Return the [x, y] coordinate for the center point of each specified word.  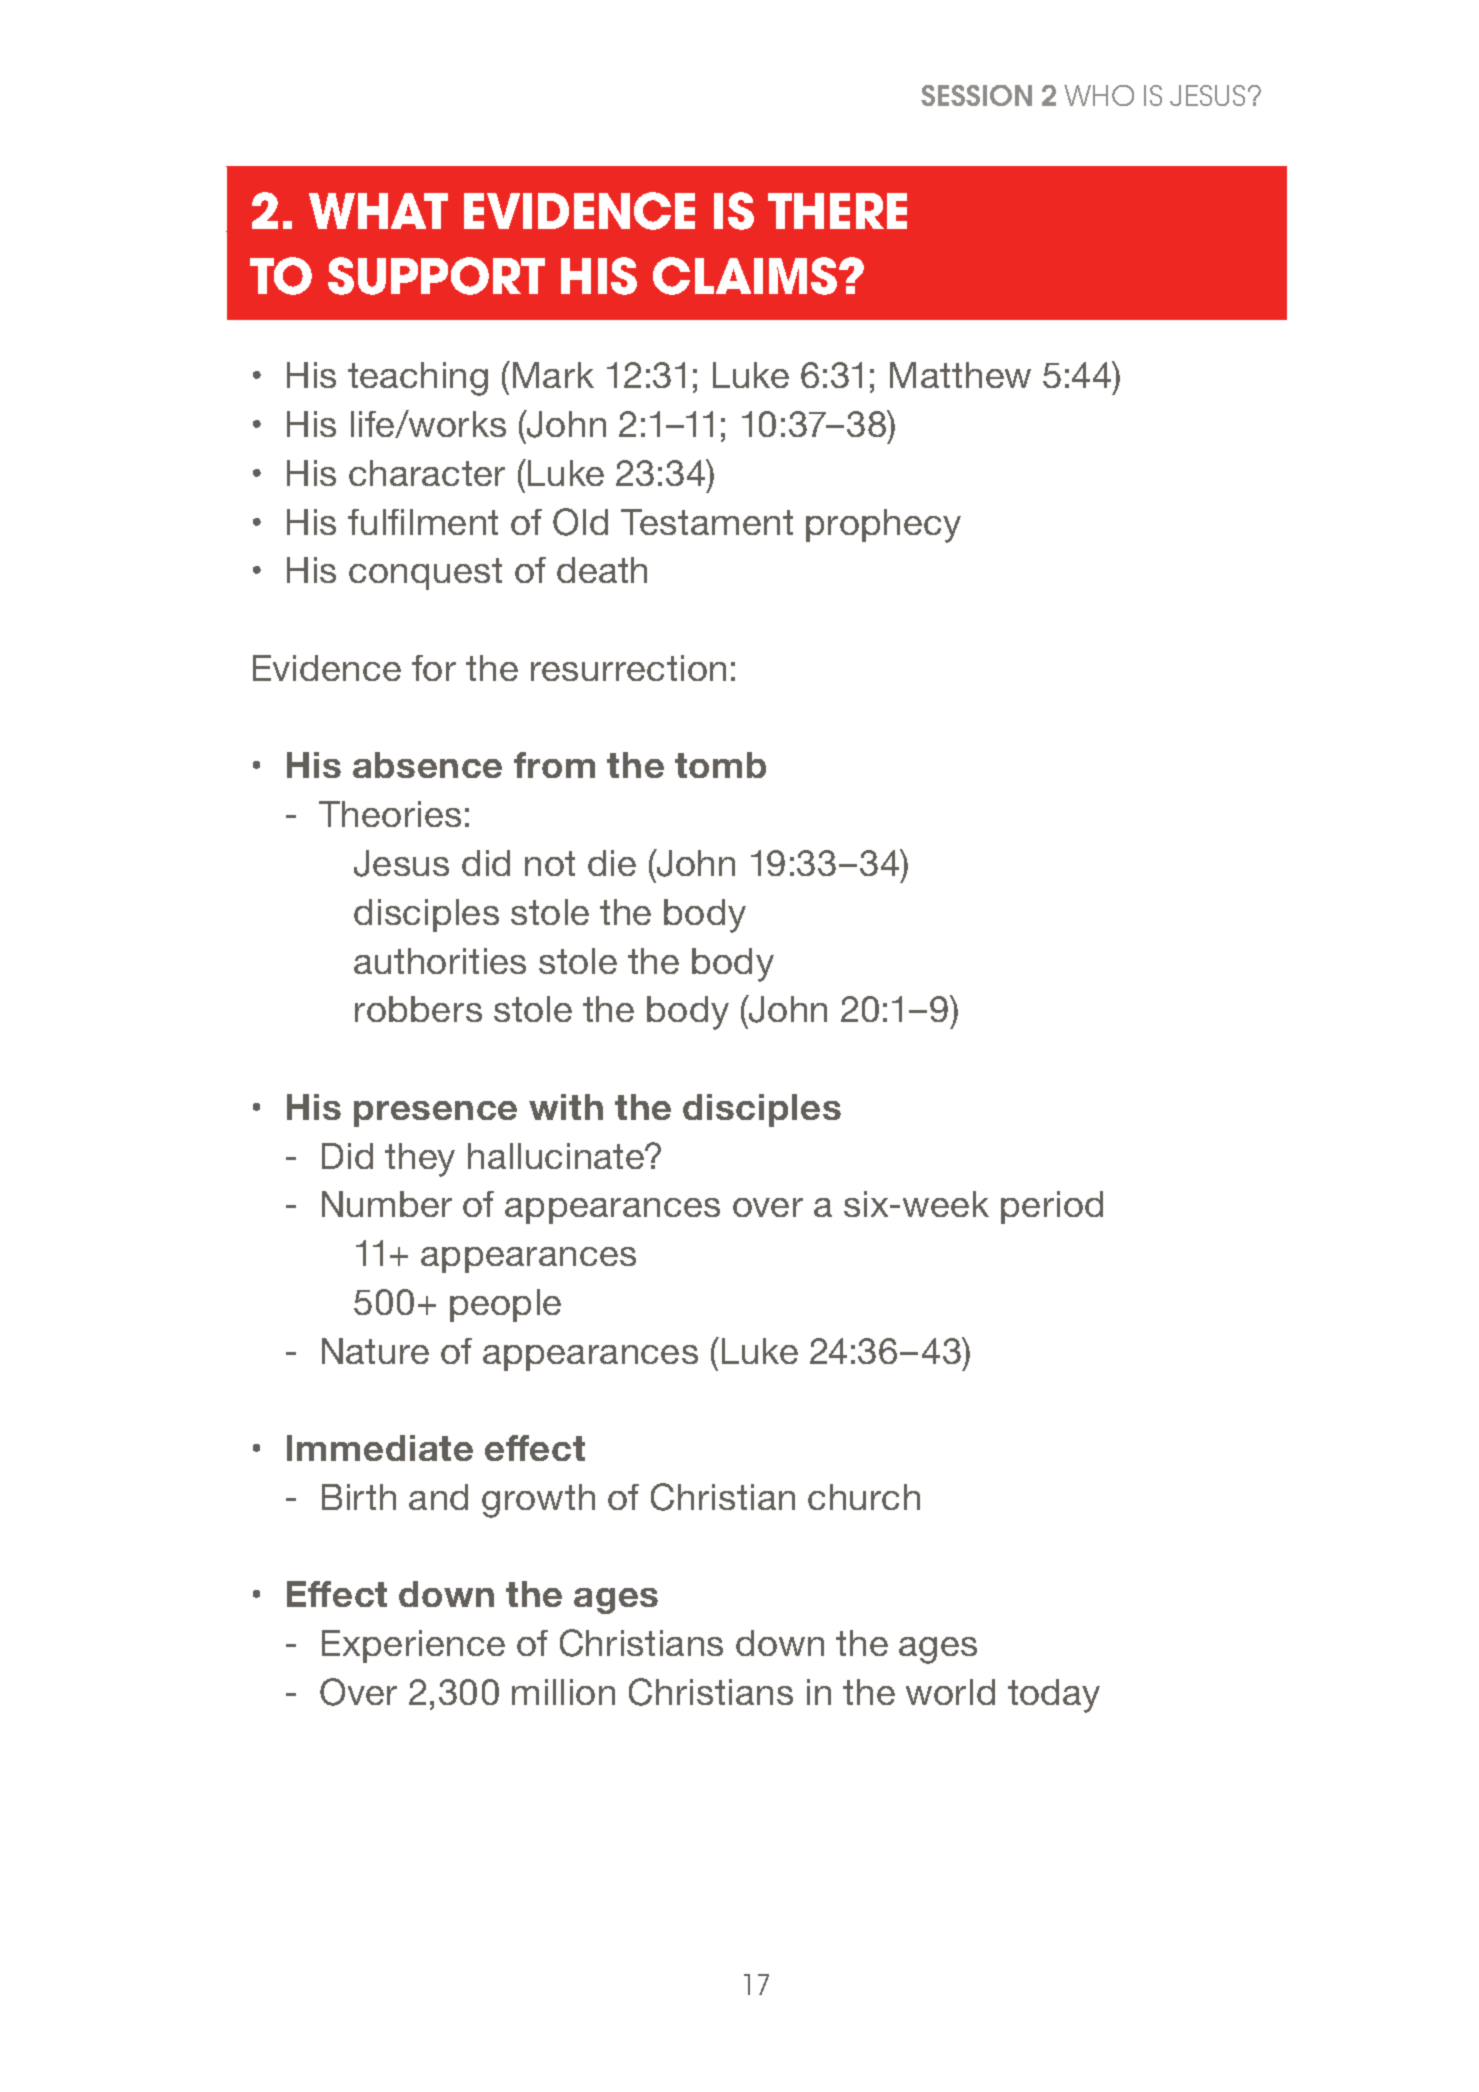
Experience [413, 1646]
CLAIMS [746, 276]
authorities [440, 961]
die [612, 863]
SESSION [976, 95]
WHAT [378, 211]
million [563, 1692]
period [1052, 1207]
